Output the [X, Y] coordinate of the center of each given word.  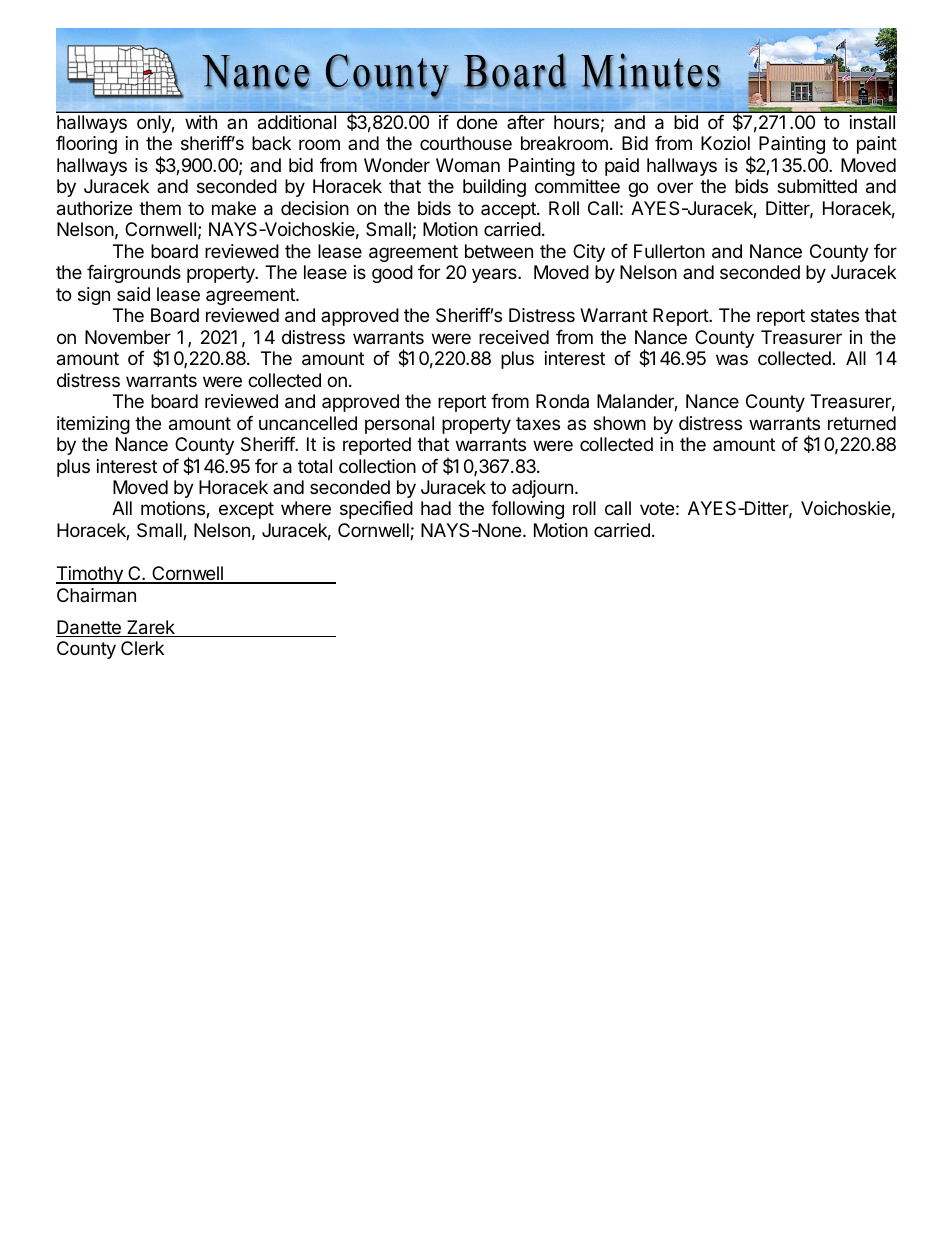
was [732, 359]
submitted [817, 186]
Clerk [142, 648]
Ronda [562, 401]
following [527, 510]
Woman [468, 165]
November [128, 337]
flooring [86, 145]
